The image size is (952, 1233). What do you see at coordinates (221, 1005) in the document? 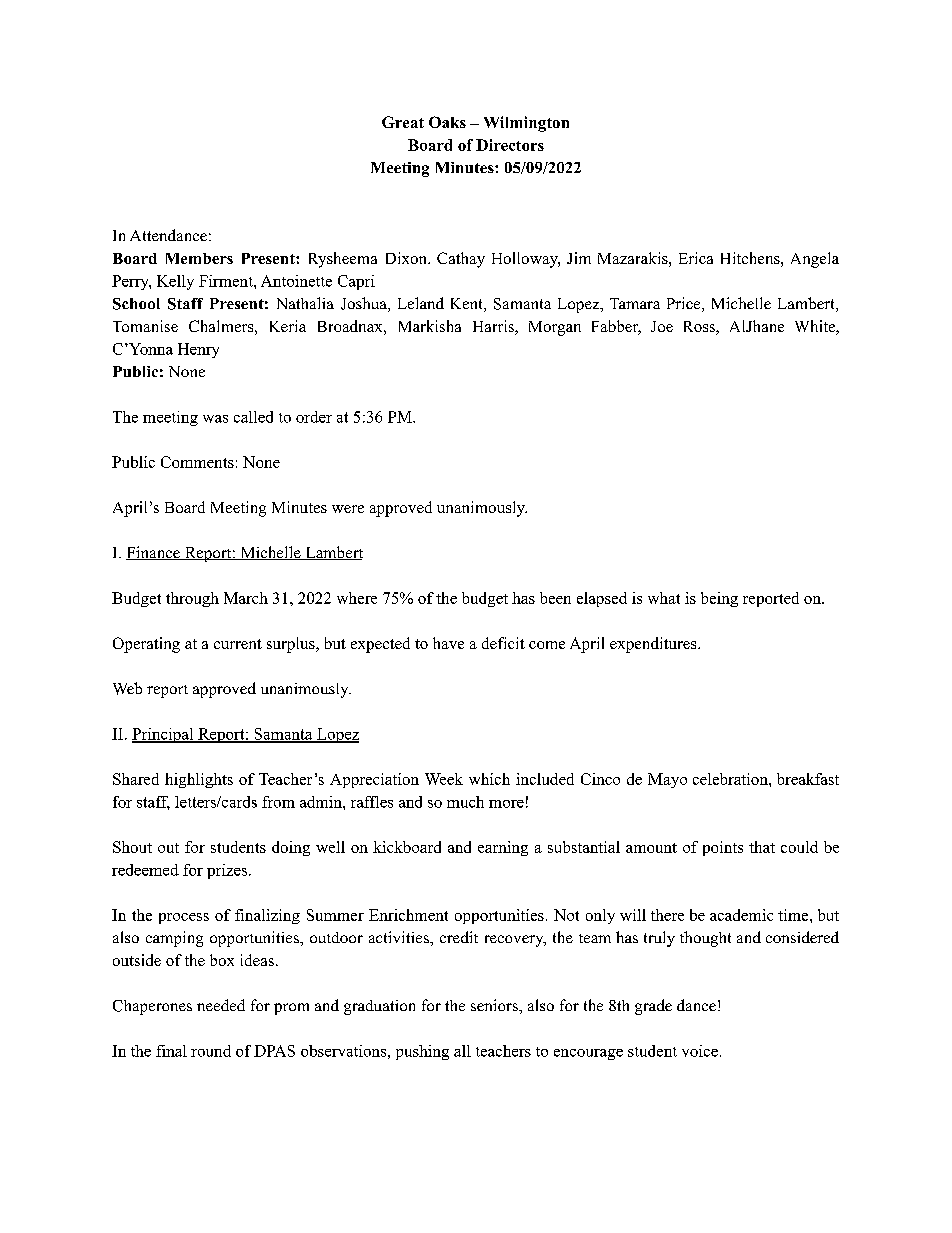
I see `needed` at bounding box center [221, 1005].
